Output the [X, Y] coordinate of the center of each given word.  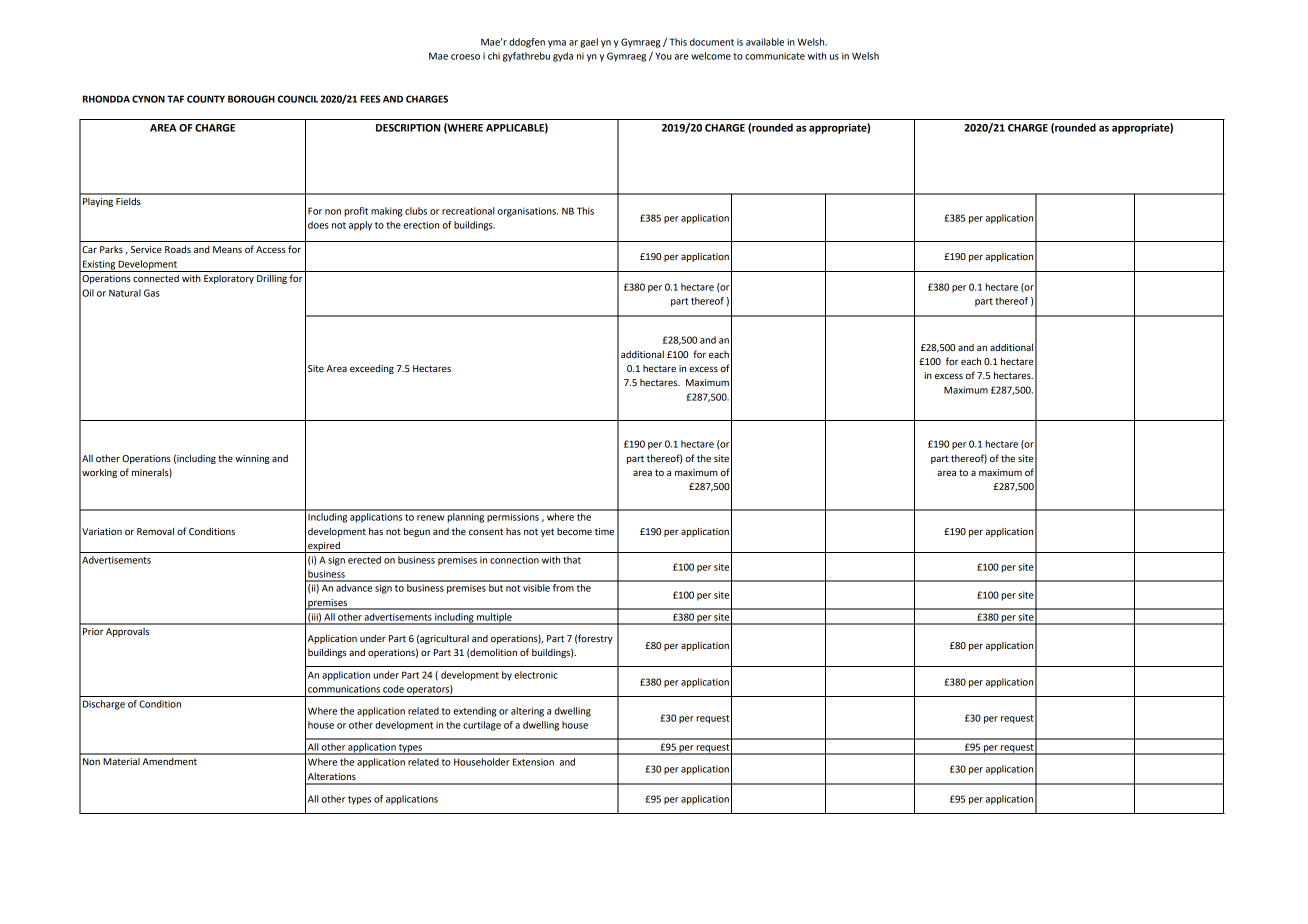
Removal [155, 531]
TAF [175, 99]
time [604, 531]
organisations [528, 212]
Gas [152, 293]
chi [494, 56]
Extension [533, 762]
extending [475, 712]
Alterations [332, 776]
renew [430, 518]
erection [421, 225]
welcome [711, 56]
